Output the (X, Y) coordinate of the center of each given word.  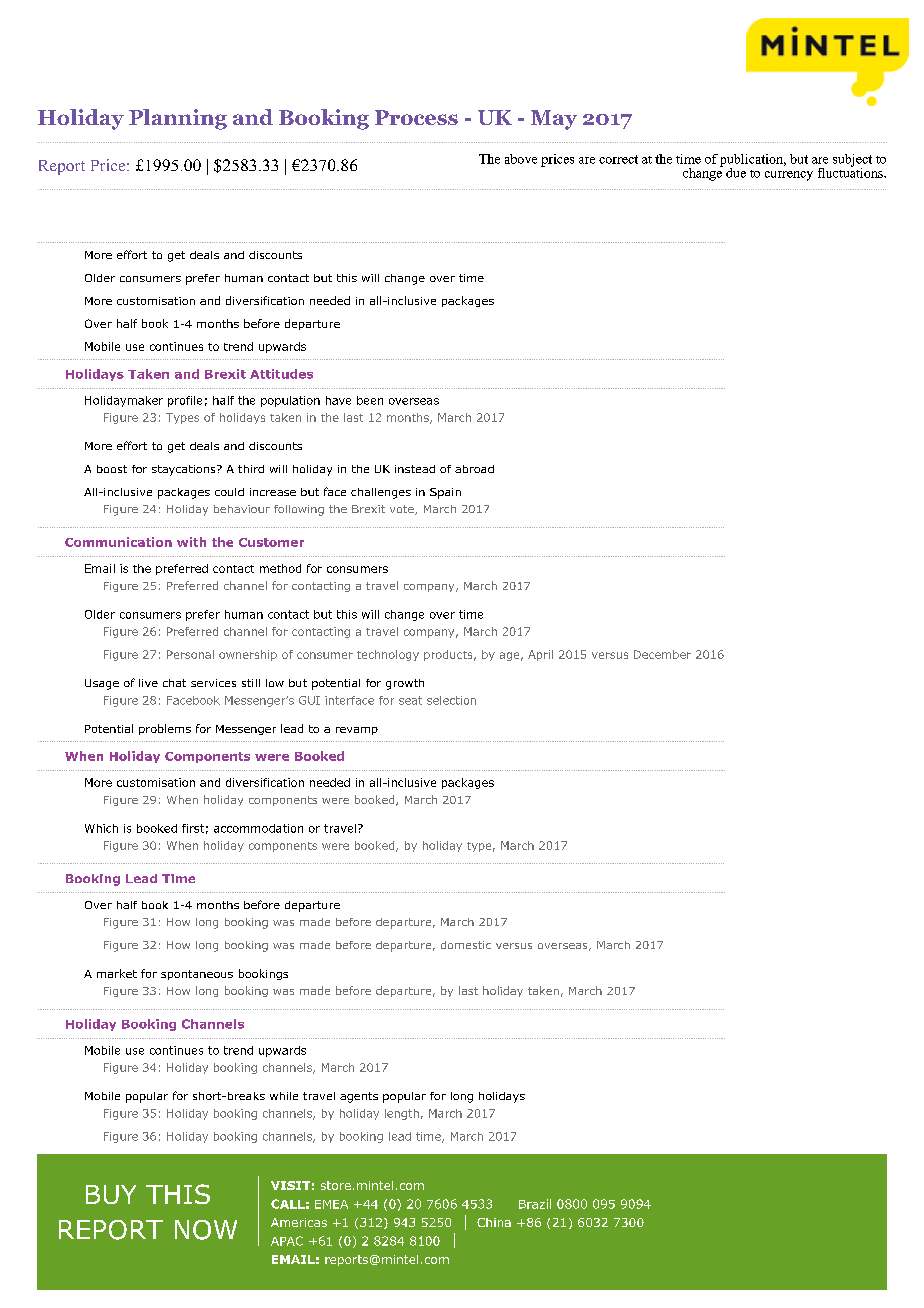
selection (451, 700)
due (736, 173)
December (662, 654)
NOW (206, 1230)
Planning (178, 119)
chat (174, 683)
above (521, 159)
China (494, 1222)
